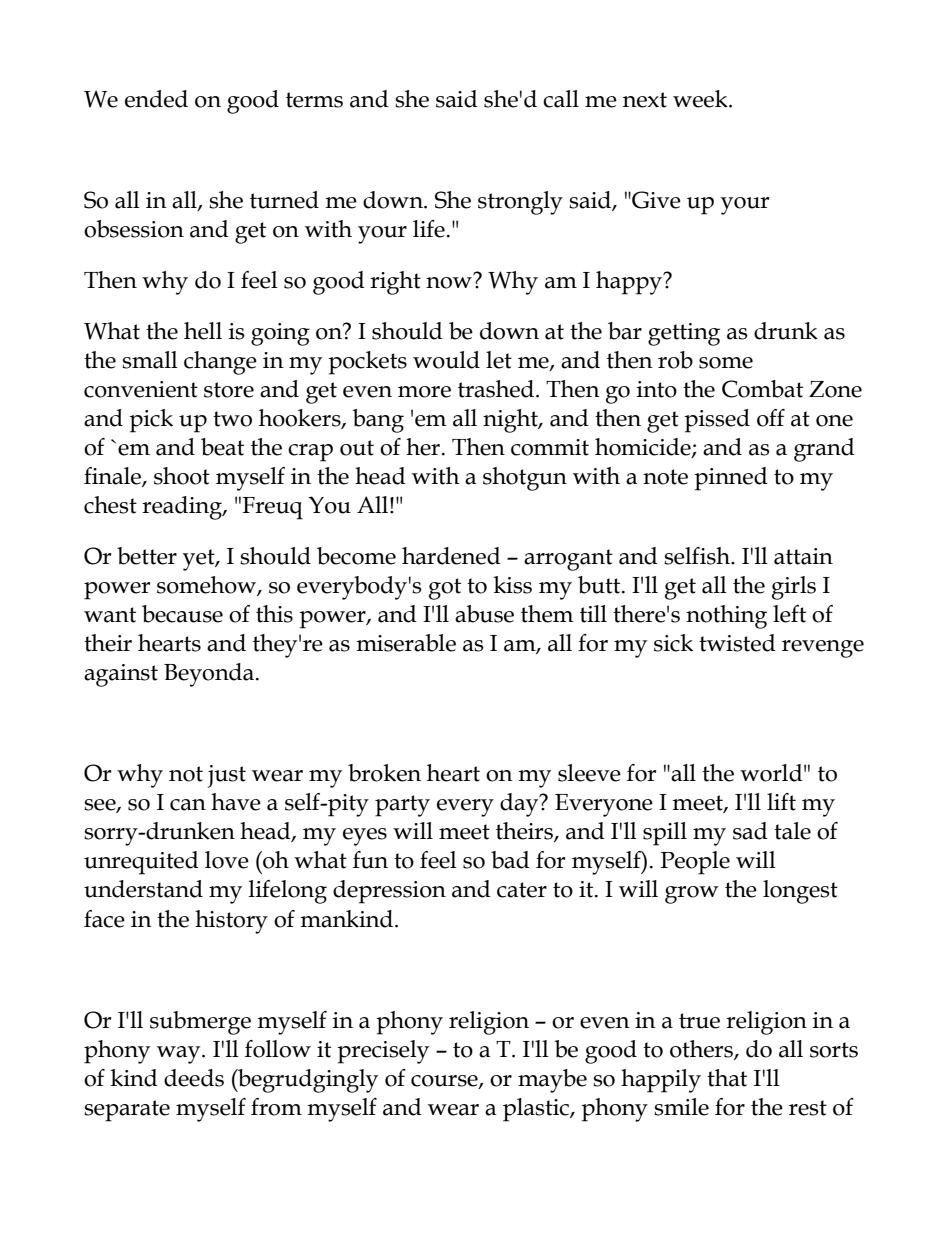 This image has width=952, height=1233. What do you see at coordinates (726, 617) in the image?
I see `nothing` at bounding box center [726, 617].
